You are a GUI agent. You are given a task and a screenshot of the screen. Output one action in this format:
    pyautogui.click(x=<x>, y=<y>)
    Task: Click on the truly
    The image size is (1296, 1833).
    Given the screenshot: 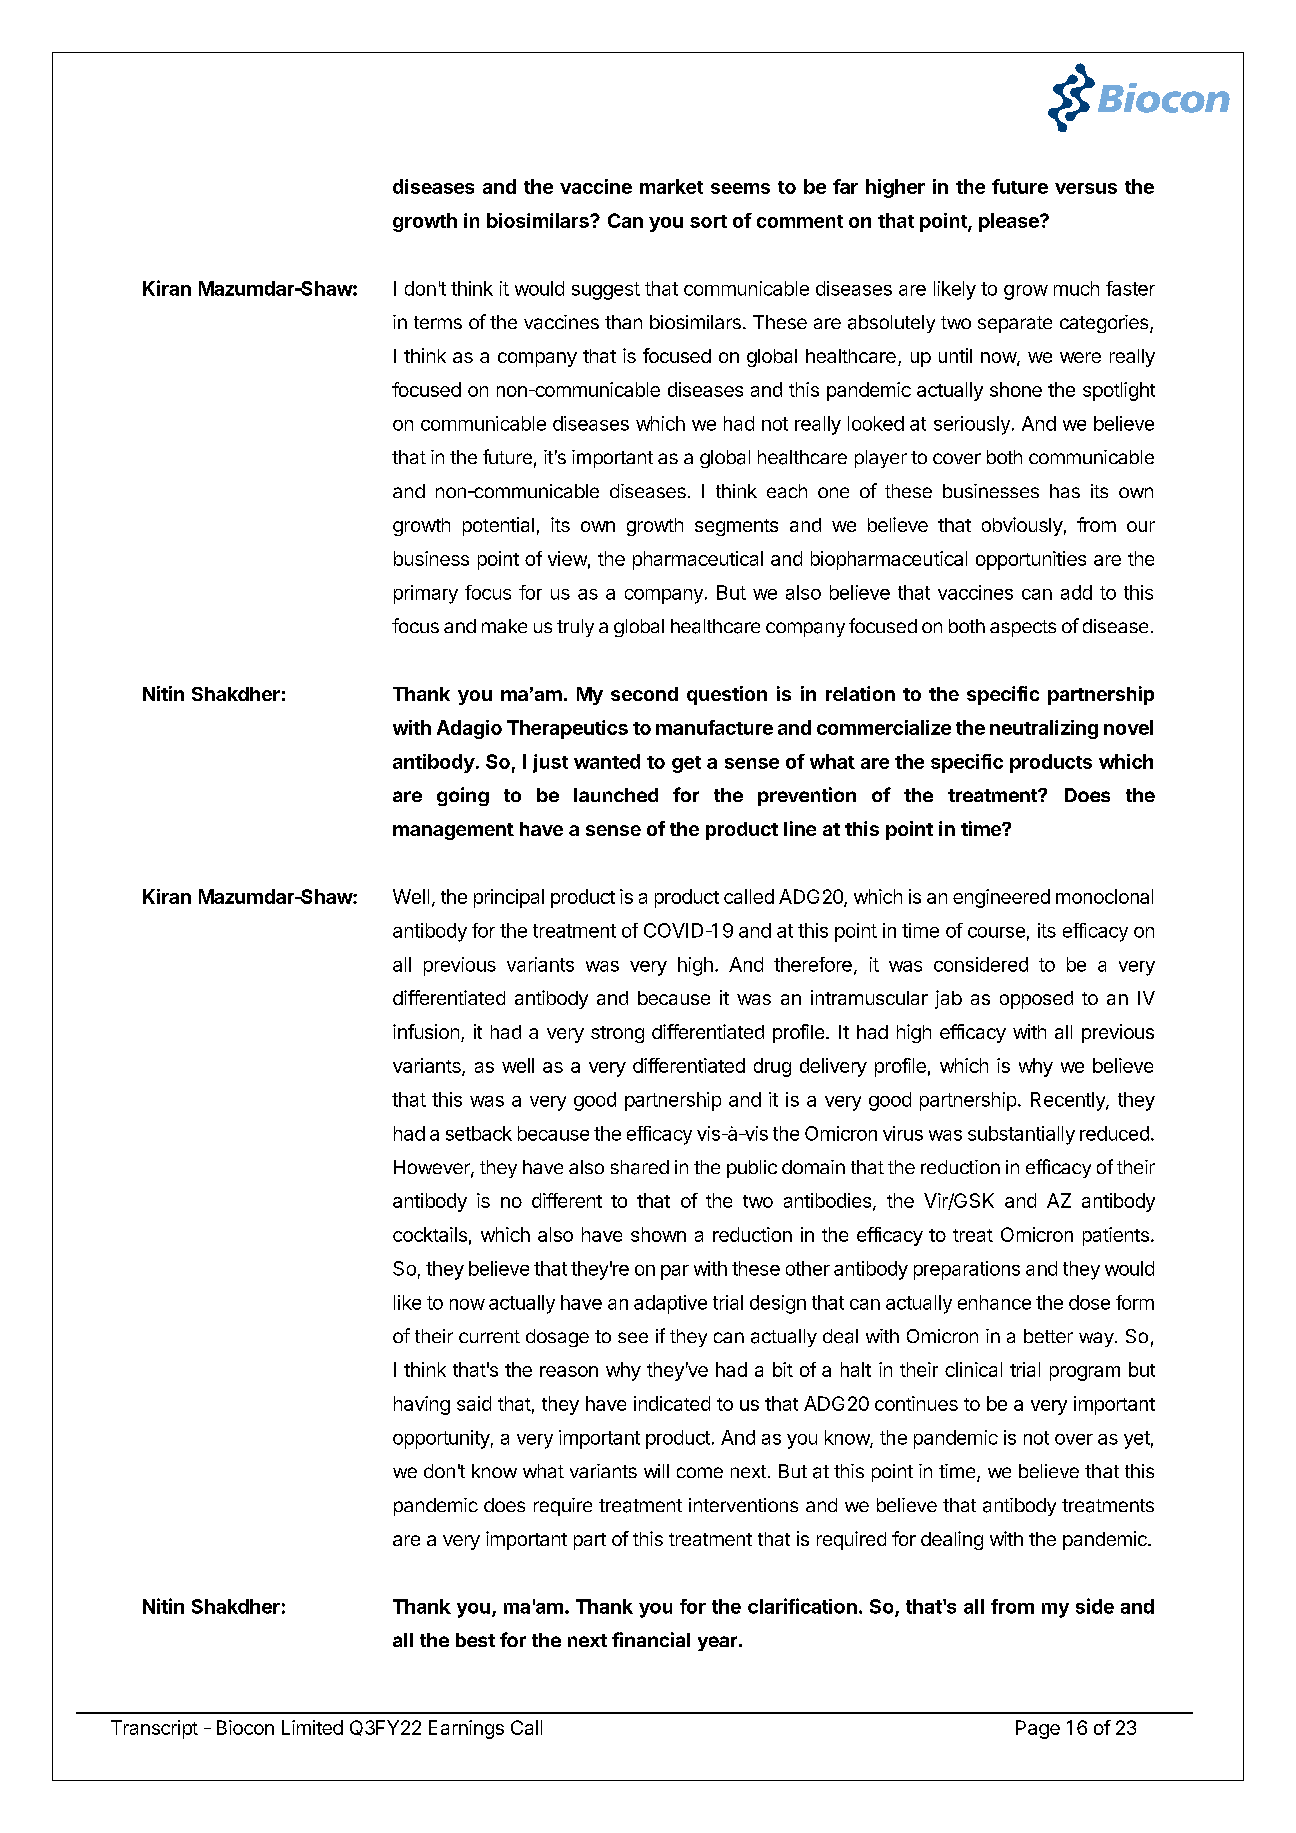 What is the action you would take?
    pyautogui.click(x=575, y=628)
